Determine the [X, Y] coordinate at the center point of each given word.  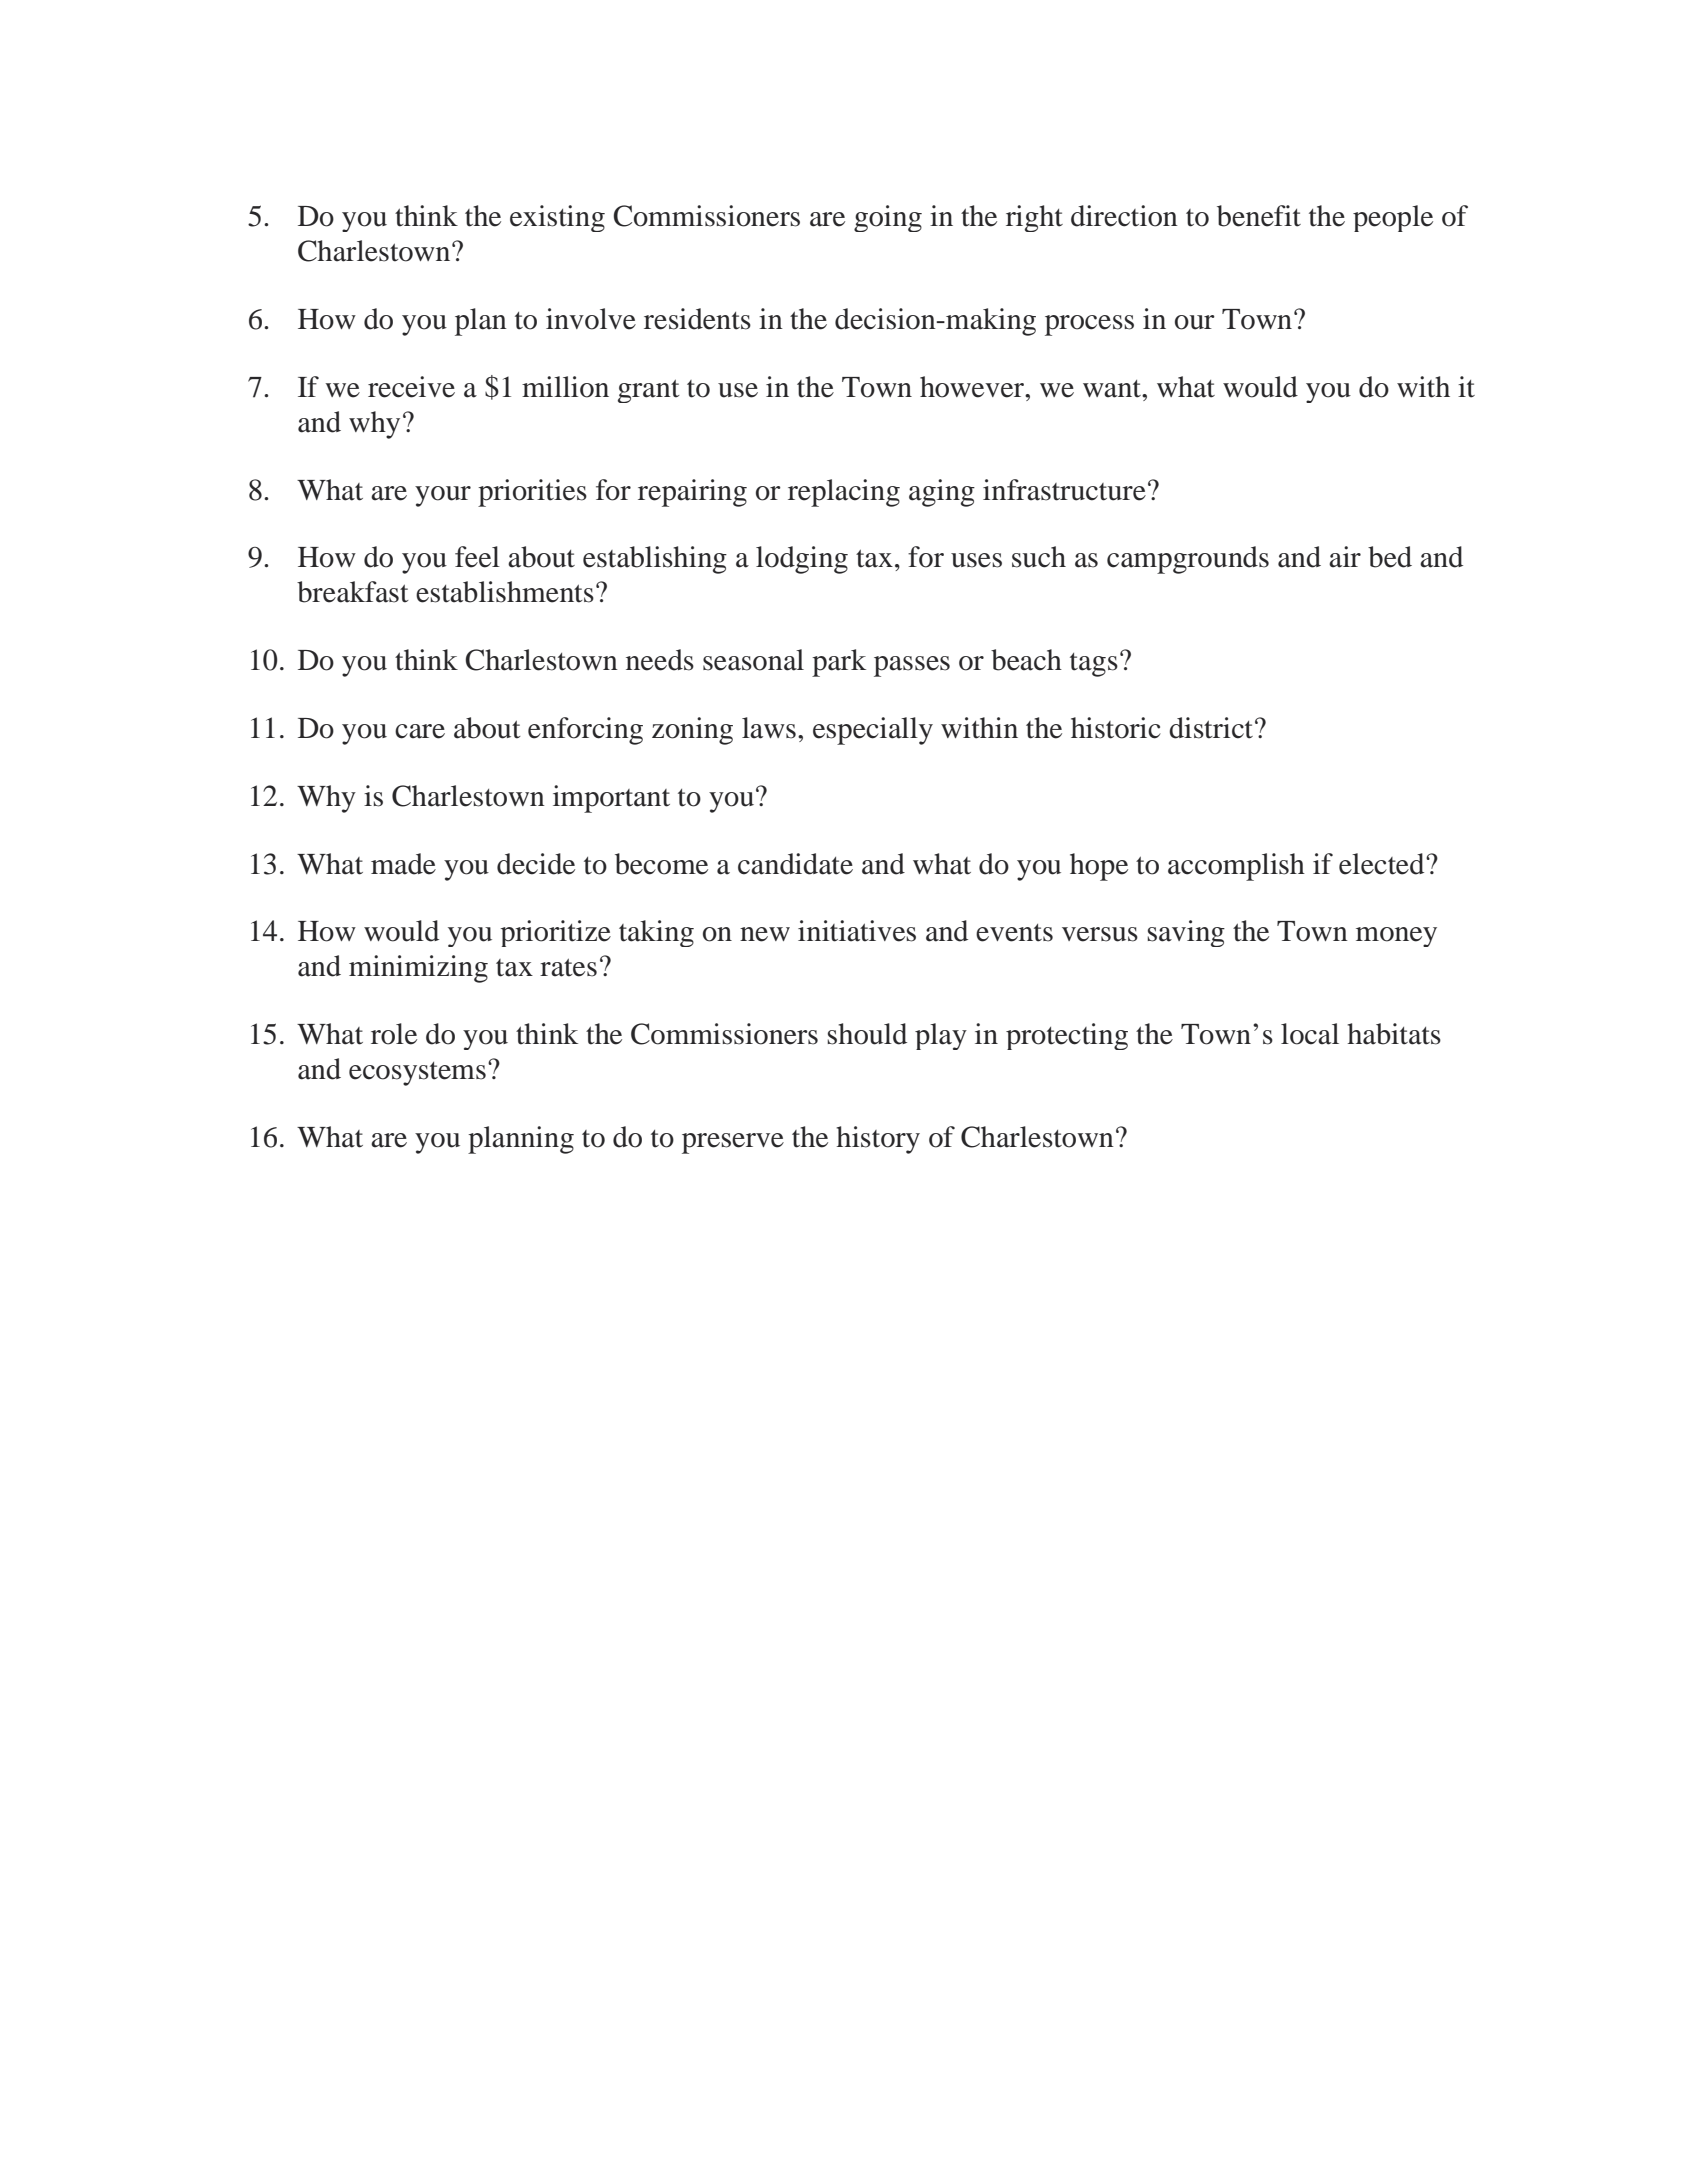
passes [912, 666]
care [420, 731]
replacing [844, 493]
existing [557, 218]
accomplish [1236, 867]
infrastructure [1064, 490]
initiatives [857, 931]
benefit [1259, 216]
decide [536, 864]
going [888, 218]
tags [1094, 665]
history [878, 1140]
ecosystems [417, 1074]
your [443, 496]
